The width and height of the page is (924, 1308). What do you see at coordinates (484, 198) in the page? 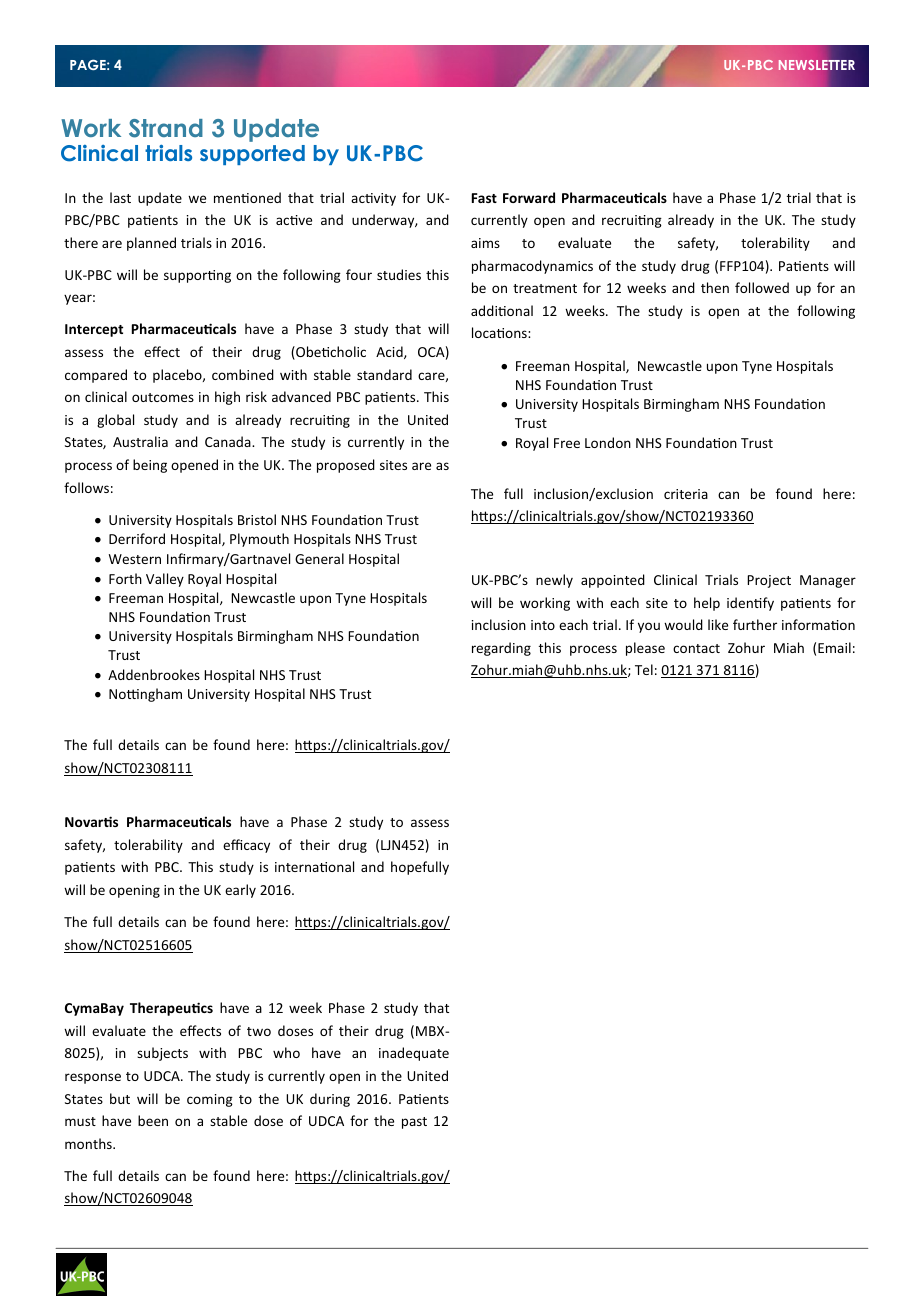
I see `Fast` at bounding box center [484, 198].
